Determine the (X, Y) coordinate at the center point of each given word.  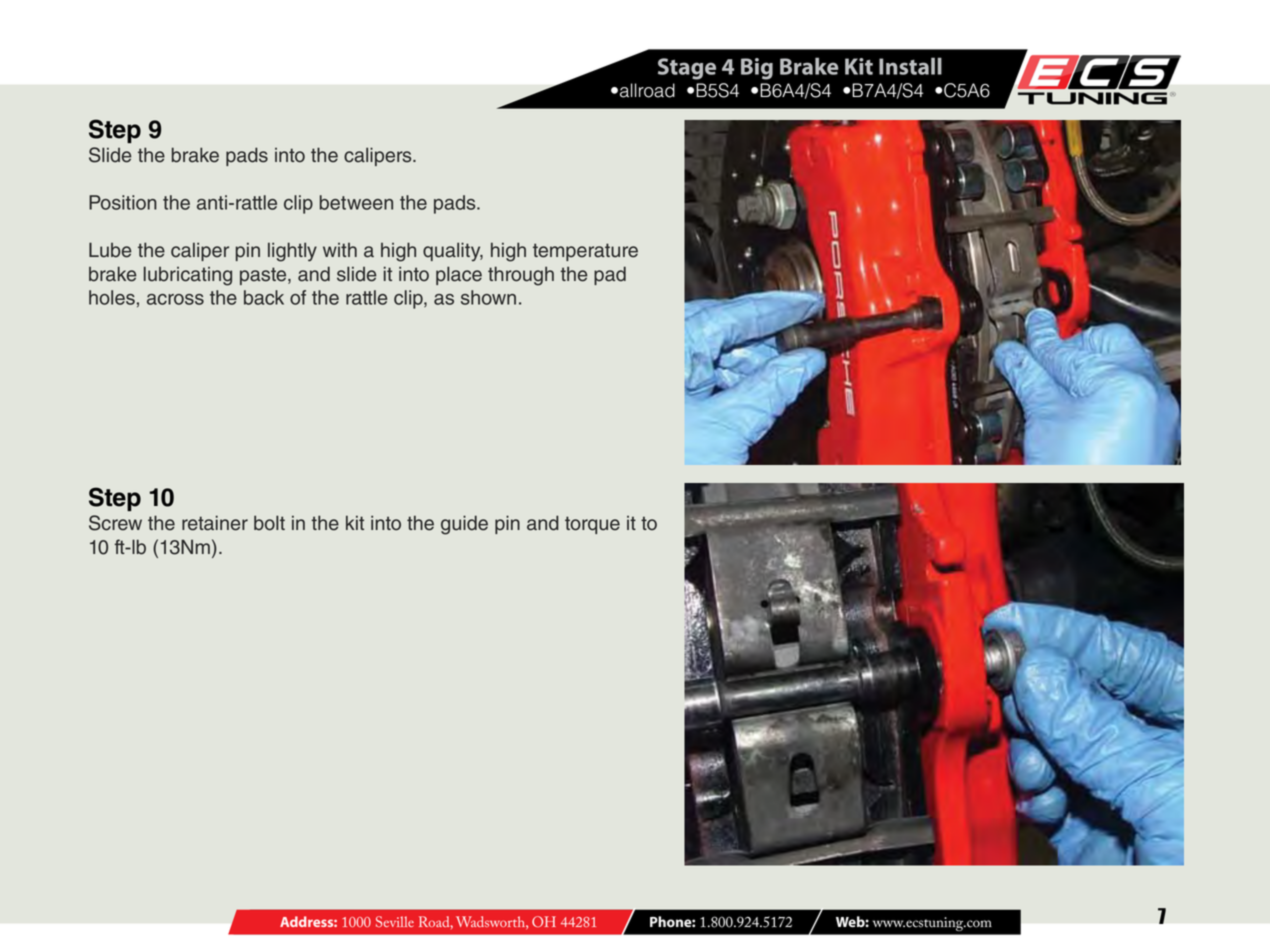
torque (592, 525)
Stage (687, 69)
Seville (395, 921)
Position (123, 202)
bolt (269, 523)
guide (464, 525)
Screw (115, 523)
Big (757, 69)
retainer (215, 523)
